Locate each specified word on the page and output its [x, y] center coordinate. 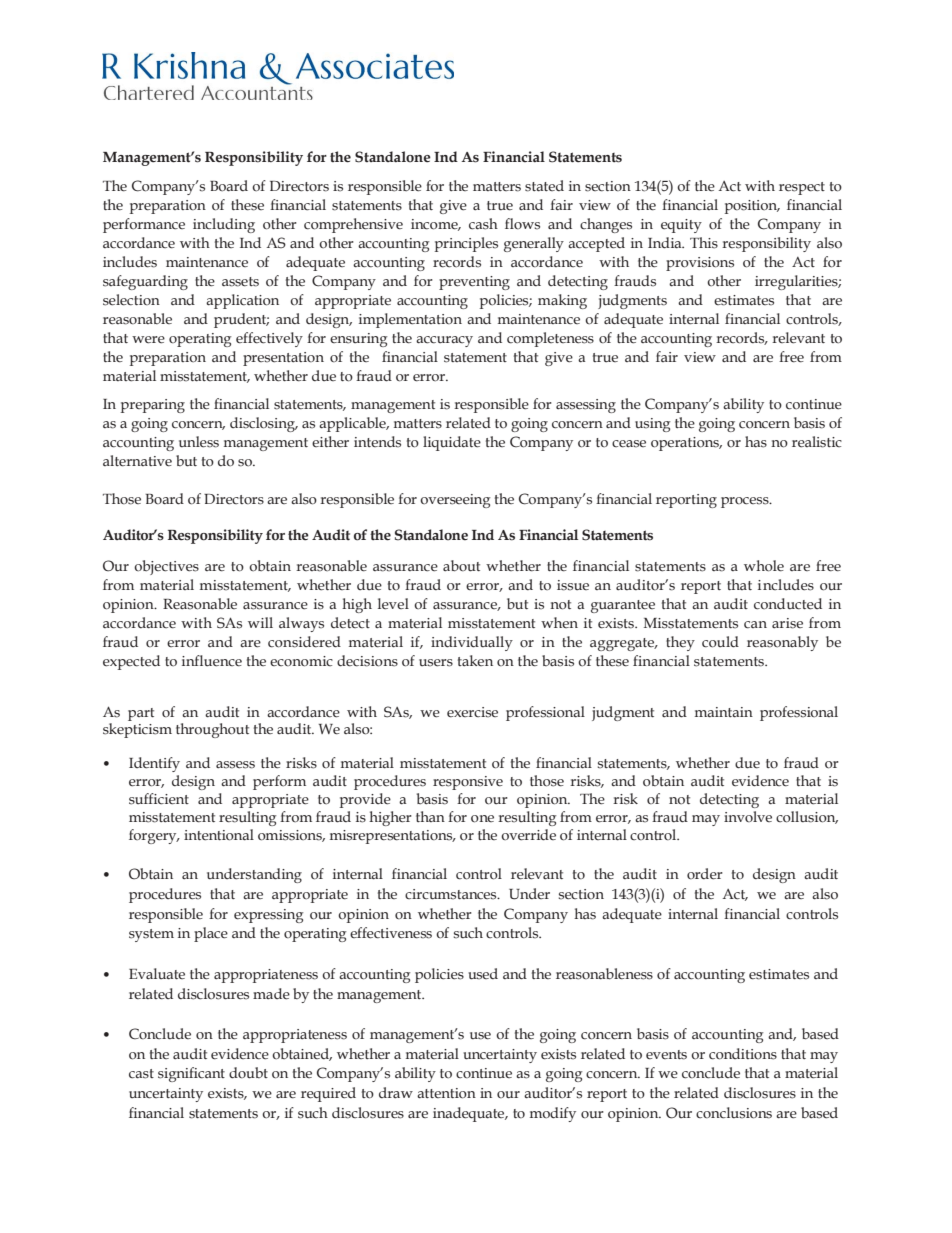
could [720, 642]
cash [483, 224]
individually [472, 643]
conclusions [734, 1113]
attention [446, 1093]
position [752, 207]
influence [212, 661]
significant [191, 1074]
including [224, 225]
